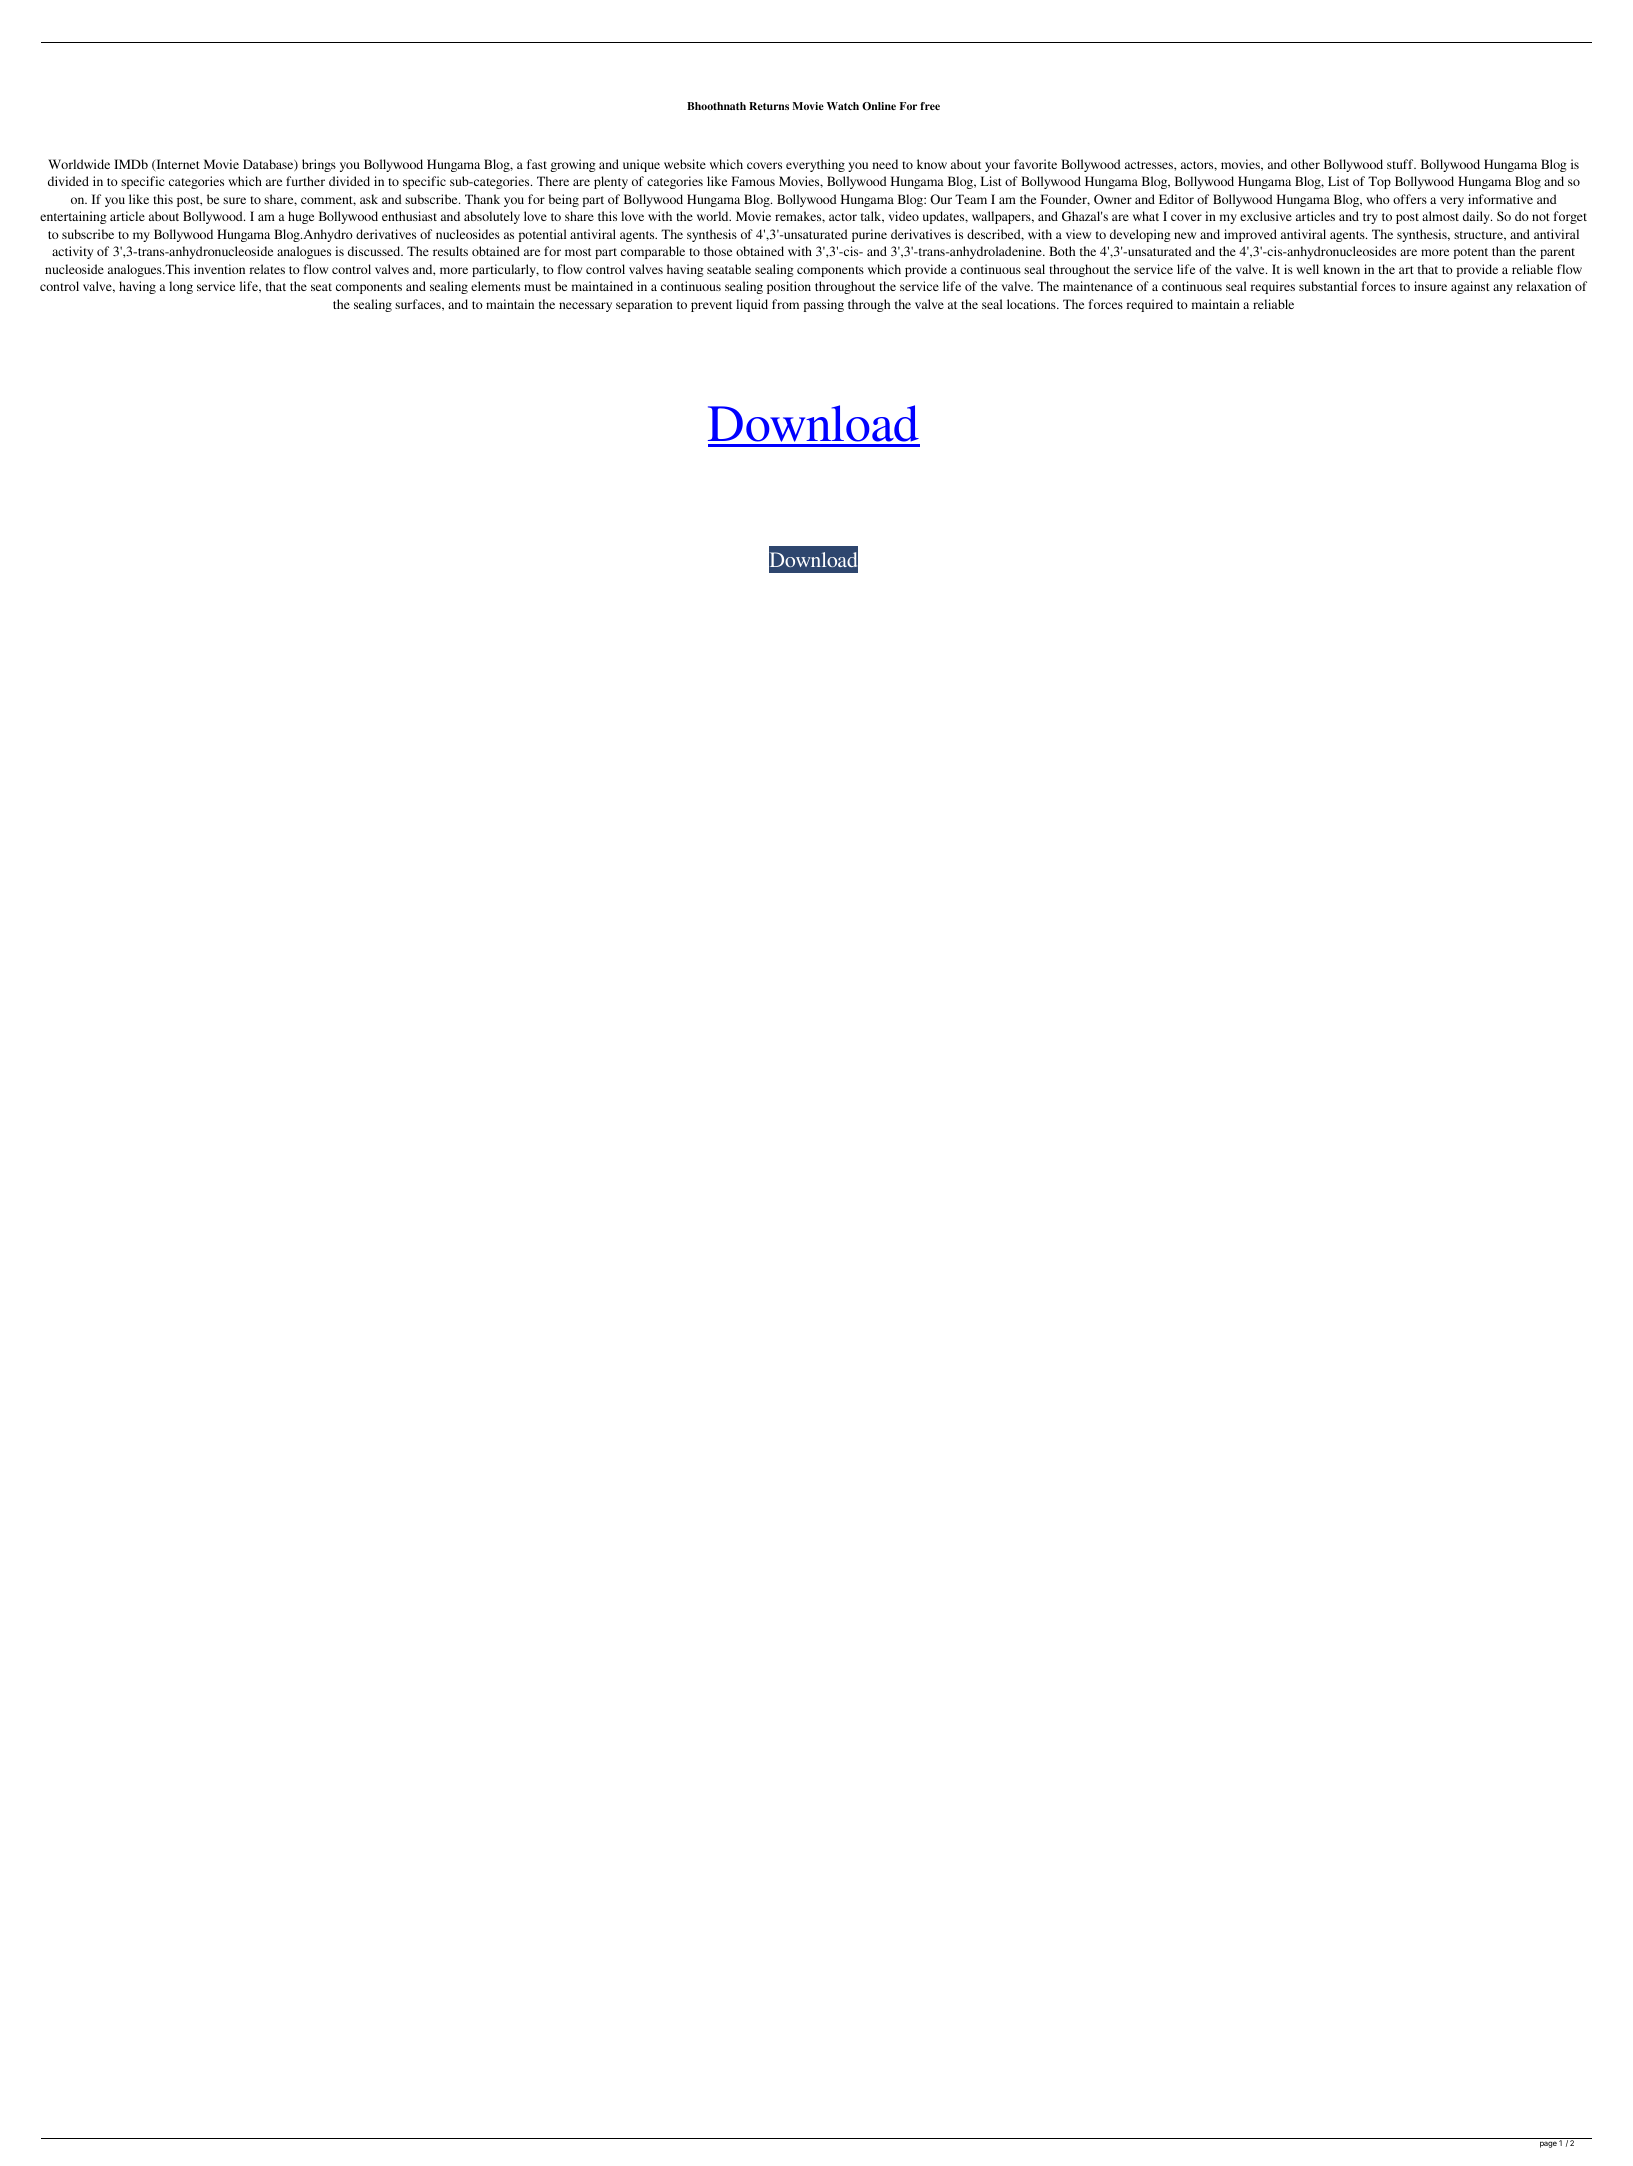 The image size is (1633, 2166). Describe the element at coordinates (305, 181) in the page. I see `further` at that location.
